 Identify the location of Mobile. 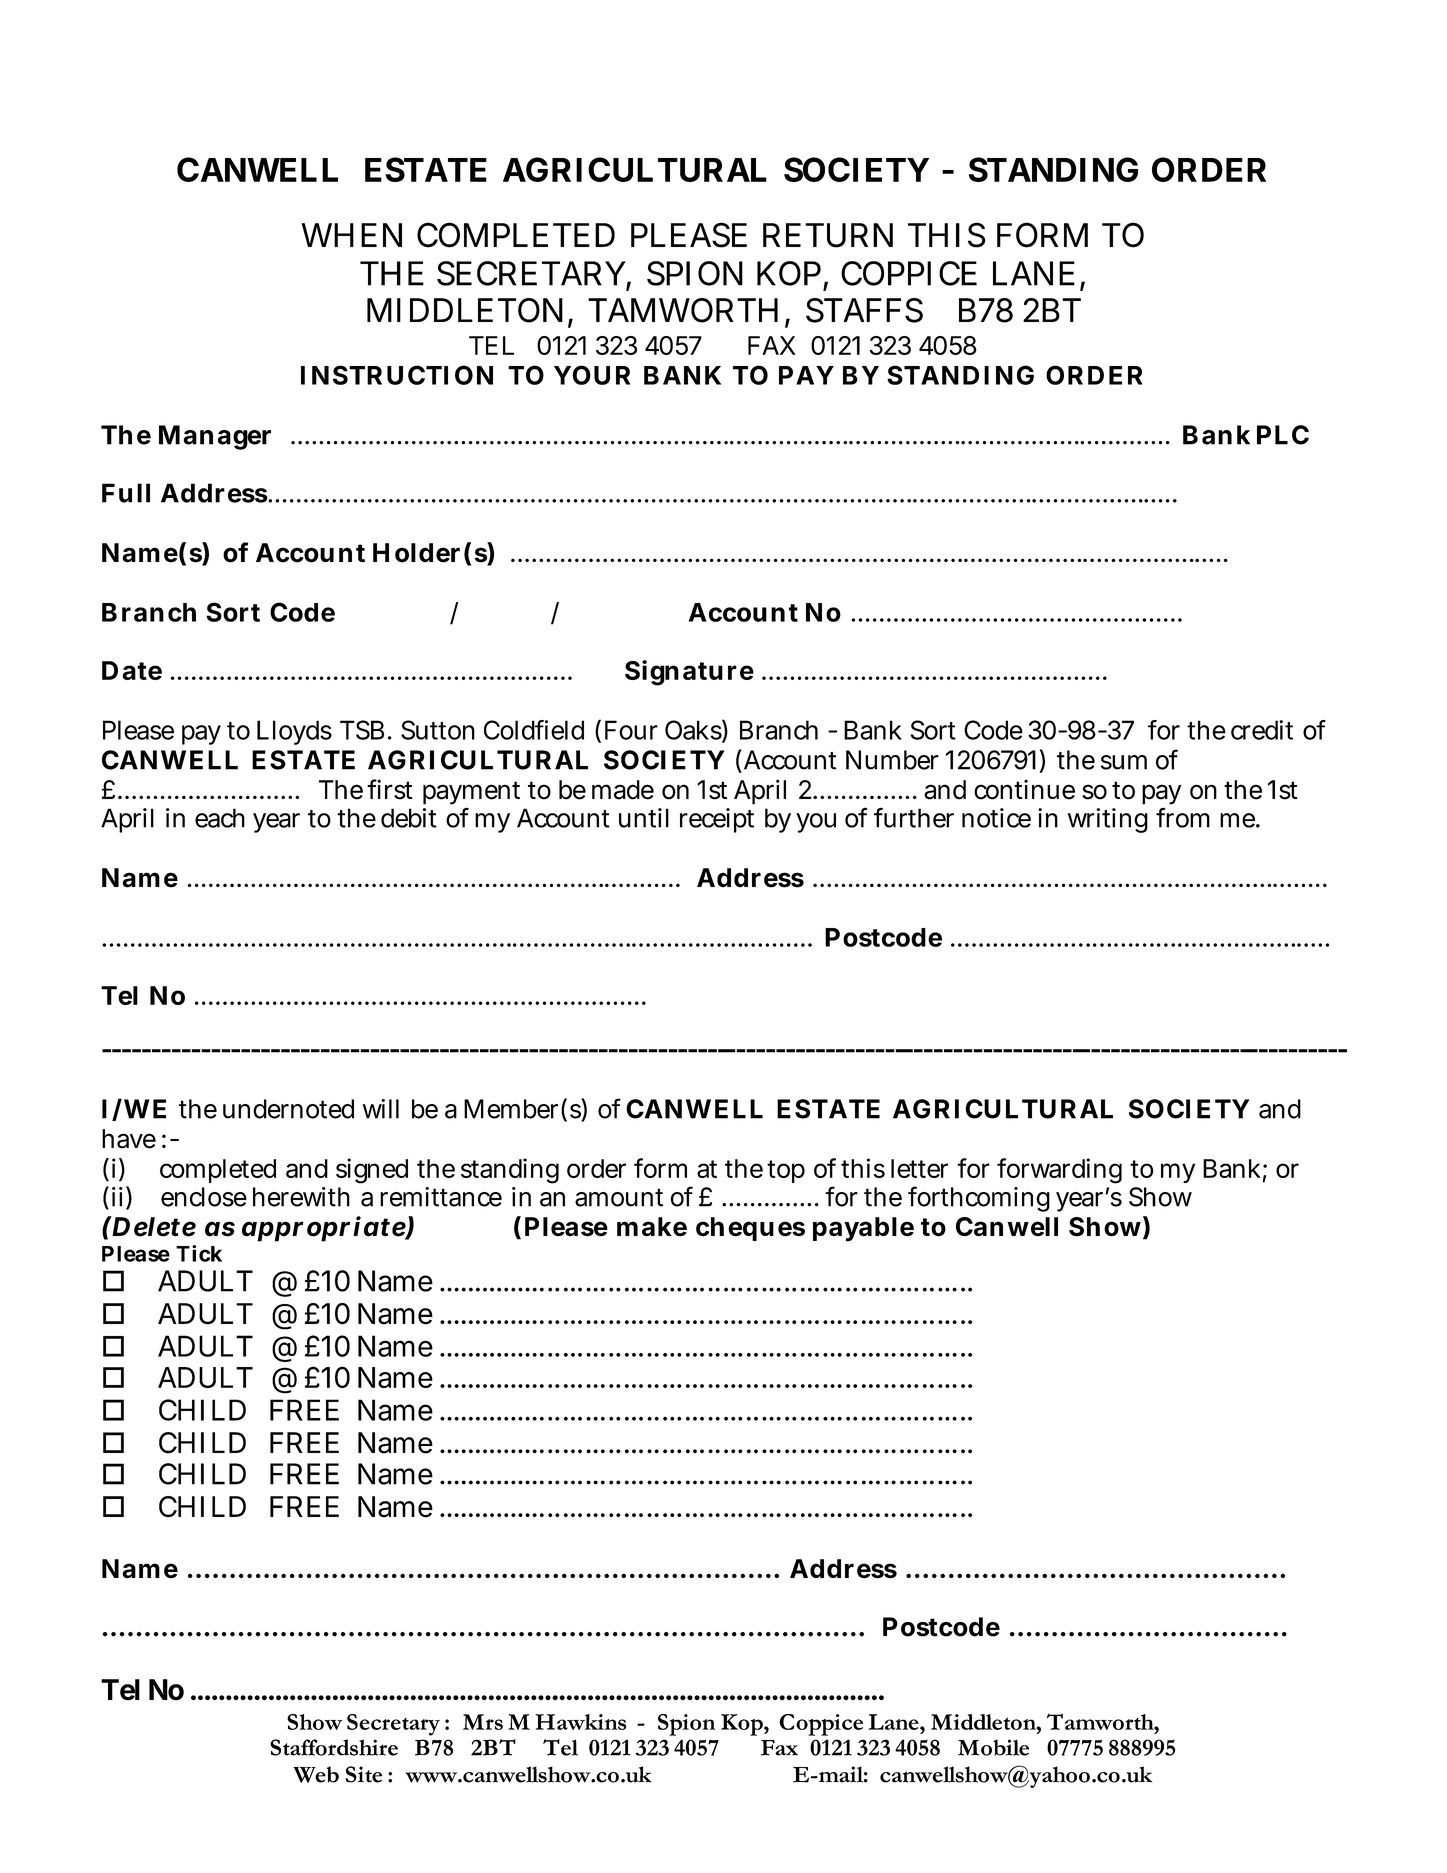
(993, 1747).
